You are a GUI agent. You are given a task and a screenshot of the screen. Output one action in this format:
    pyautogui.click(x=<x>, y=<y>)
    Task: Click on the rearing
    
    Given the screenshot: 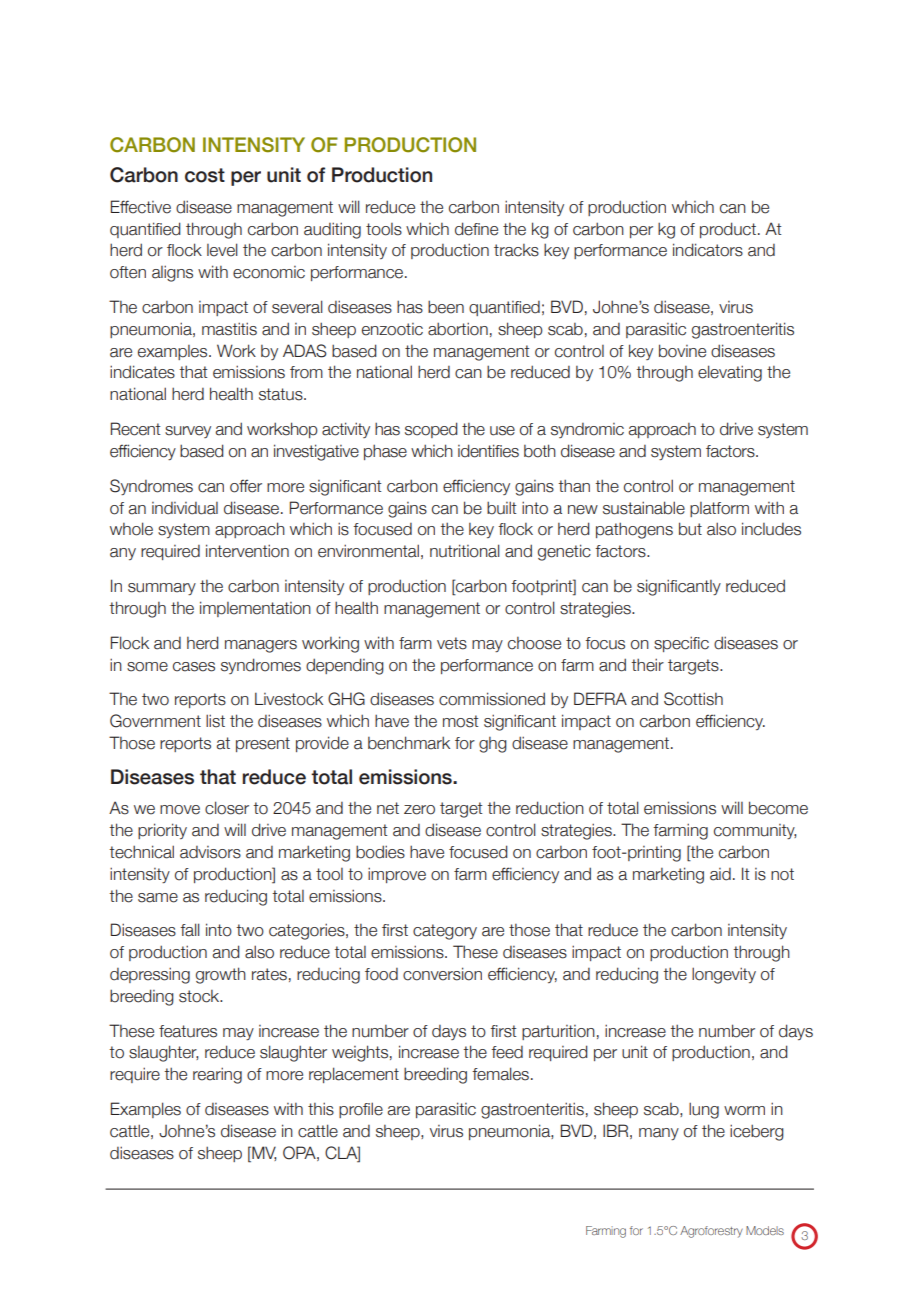 What is the action you would take?
    pyautogui.click(x=217, y=1075)
